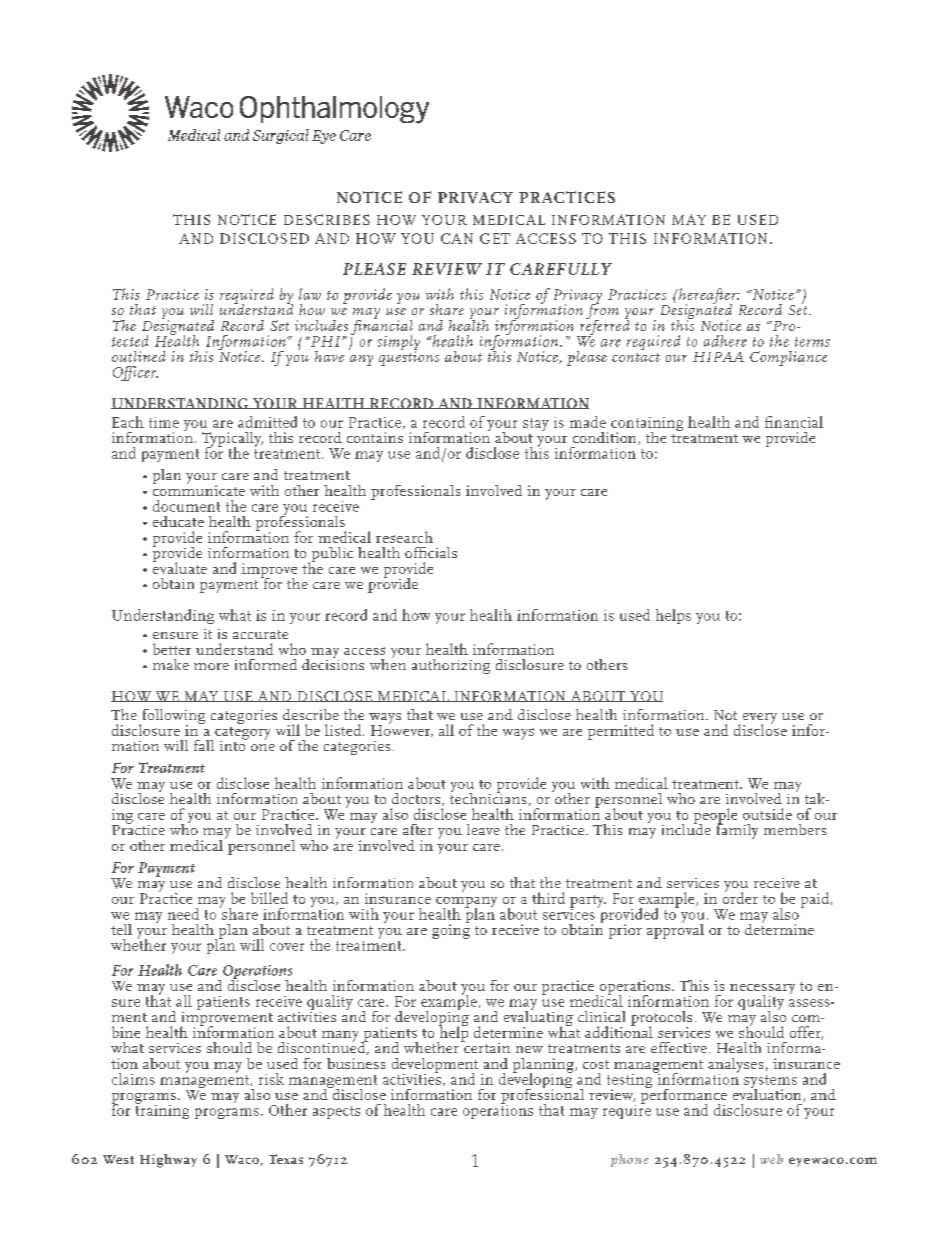 Image resolution: width=952 pixels, height=1233 pixels. I want to click on certain, so click(486, 1046).
